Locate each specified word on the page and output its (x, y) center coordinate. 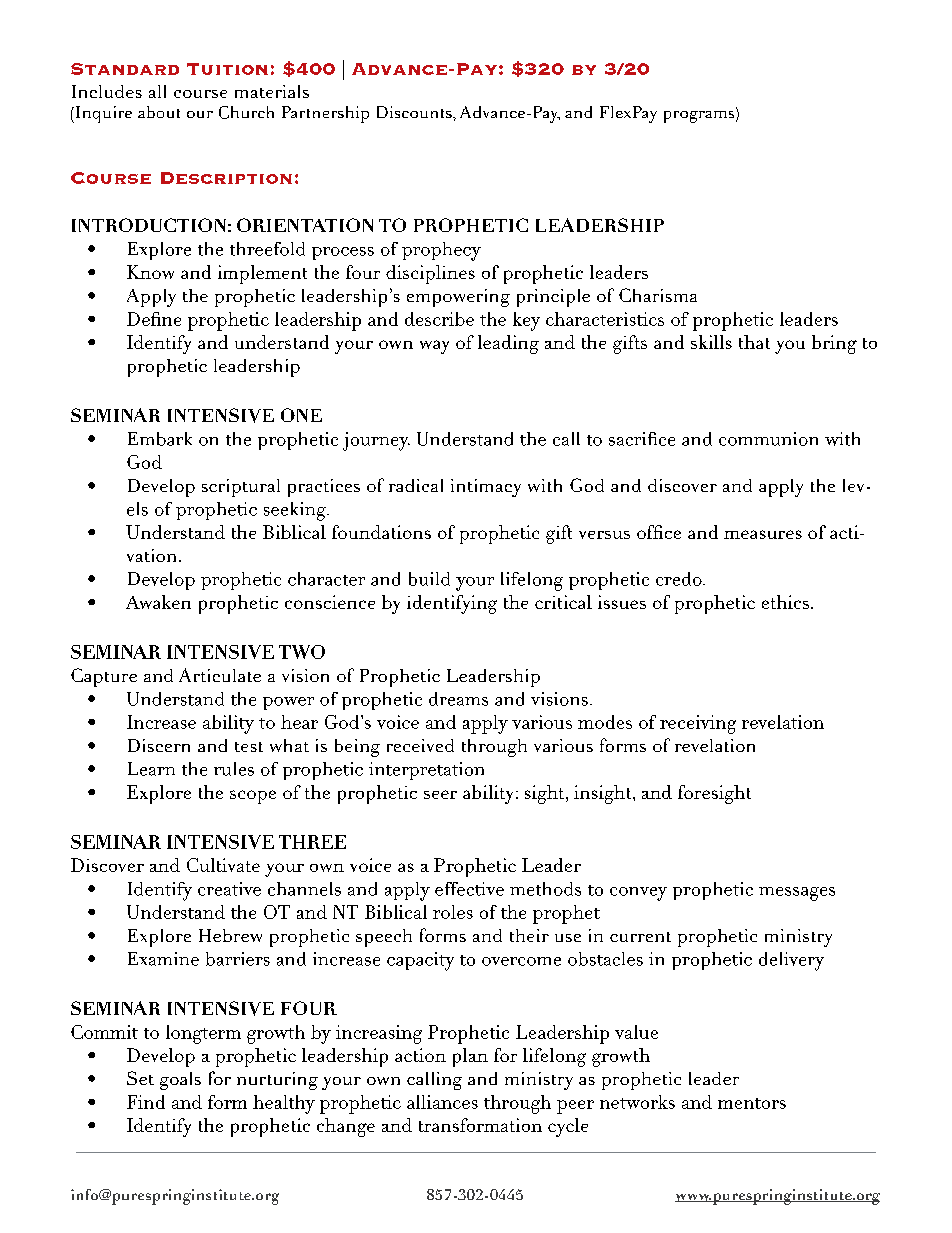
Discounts (415, 112)
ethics (787, 602)
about (159, 112)
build (429, 579)
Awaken (158, 602)
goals (180, 1081)
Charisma (658, 295)
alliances (442, 1102)
